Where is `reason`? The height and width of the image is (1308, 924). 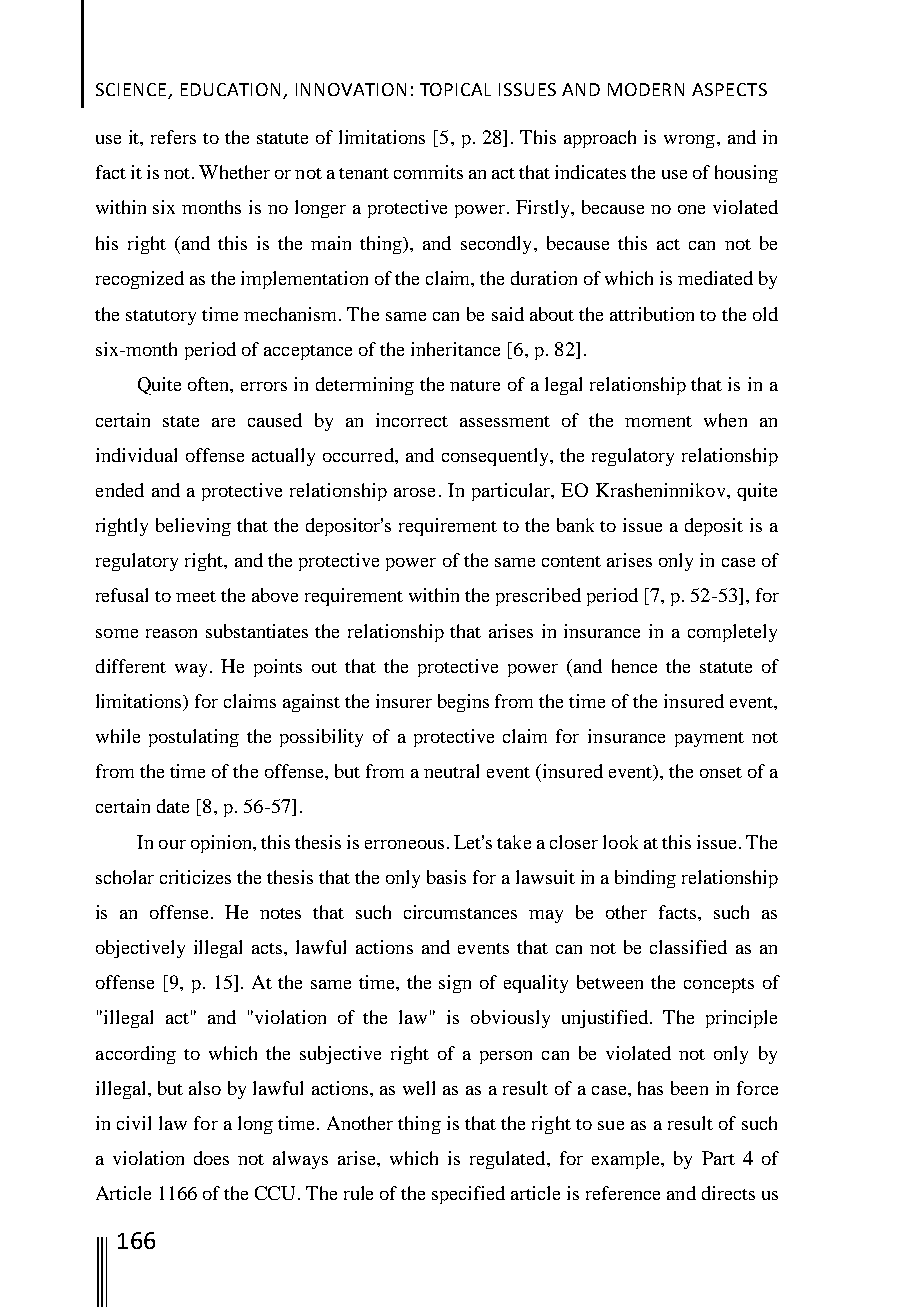
reason is located at coordinates (171, 633).
